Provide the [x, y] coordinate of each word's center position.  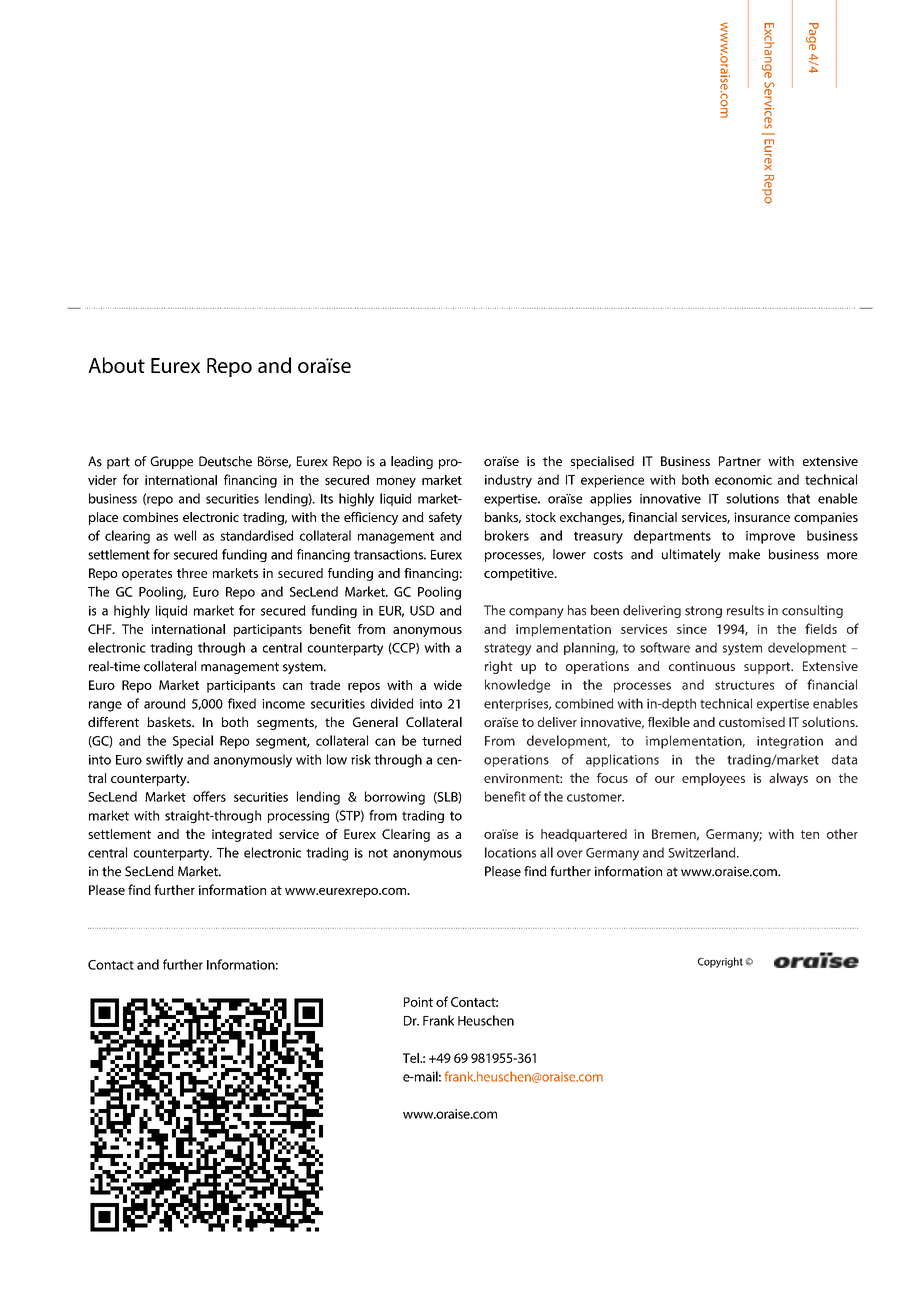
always [788, 779]
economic [743, 480]
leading [412, 462]
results [745, 610]
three [192, 573]
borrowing [395, 798]
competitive [520, 574]
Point [418, 1002]
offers [209, 796]
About [116, 365]
